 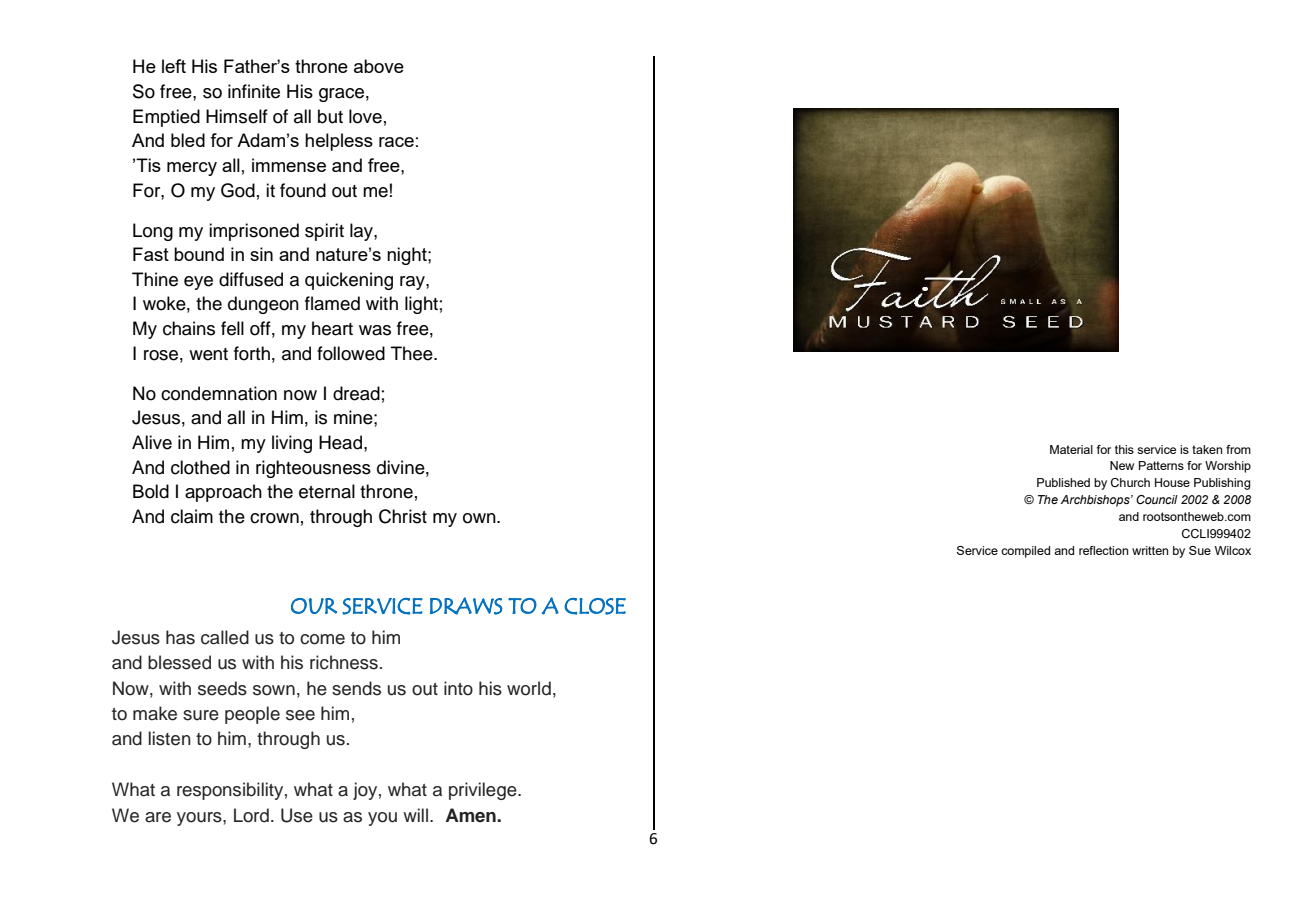 I want to click on privilege, so click(x=484, y=791).
